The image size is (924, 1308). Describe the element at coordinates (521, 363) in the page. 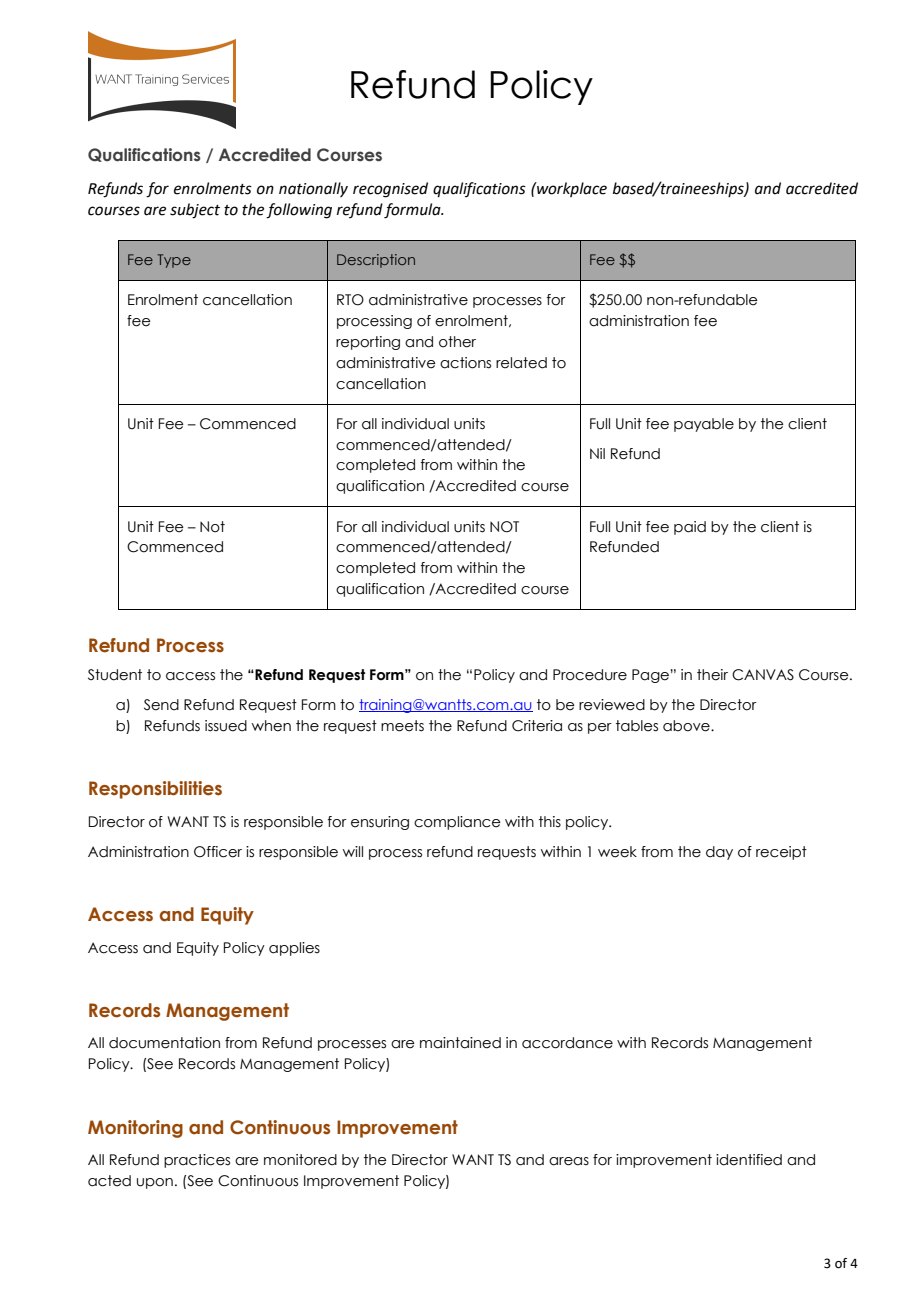

I see `related` at that location.
